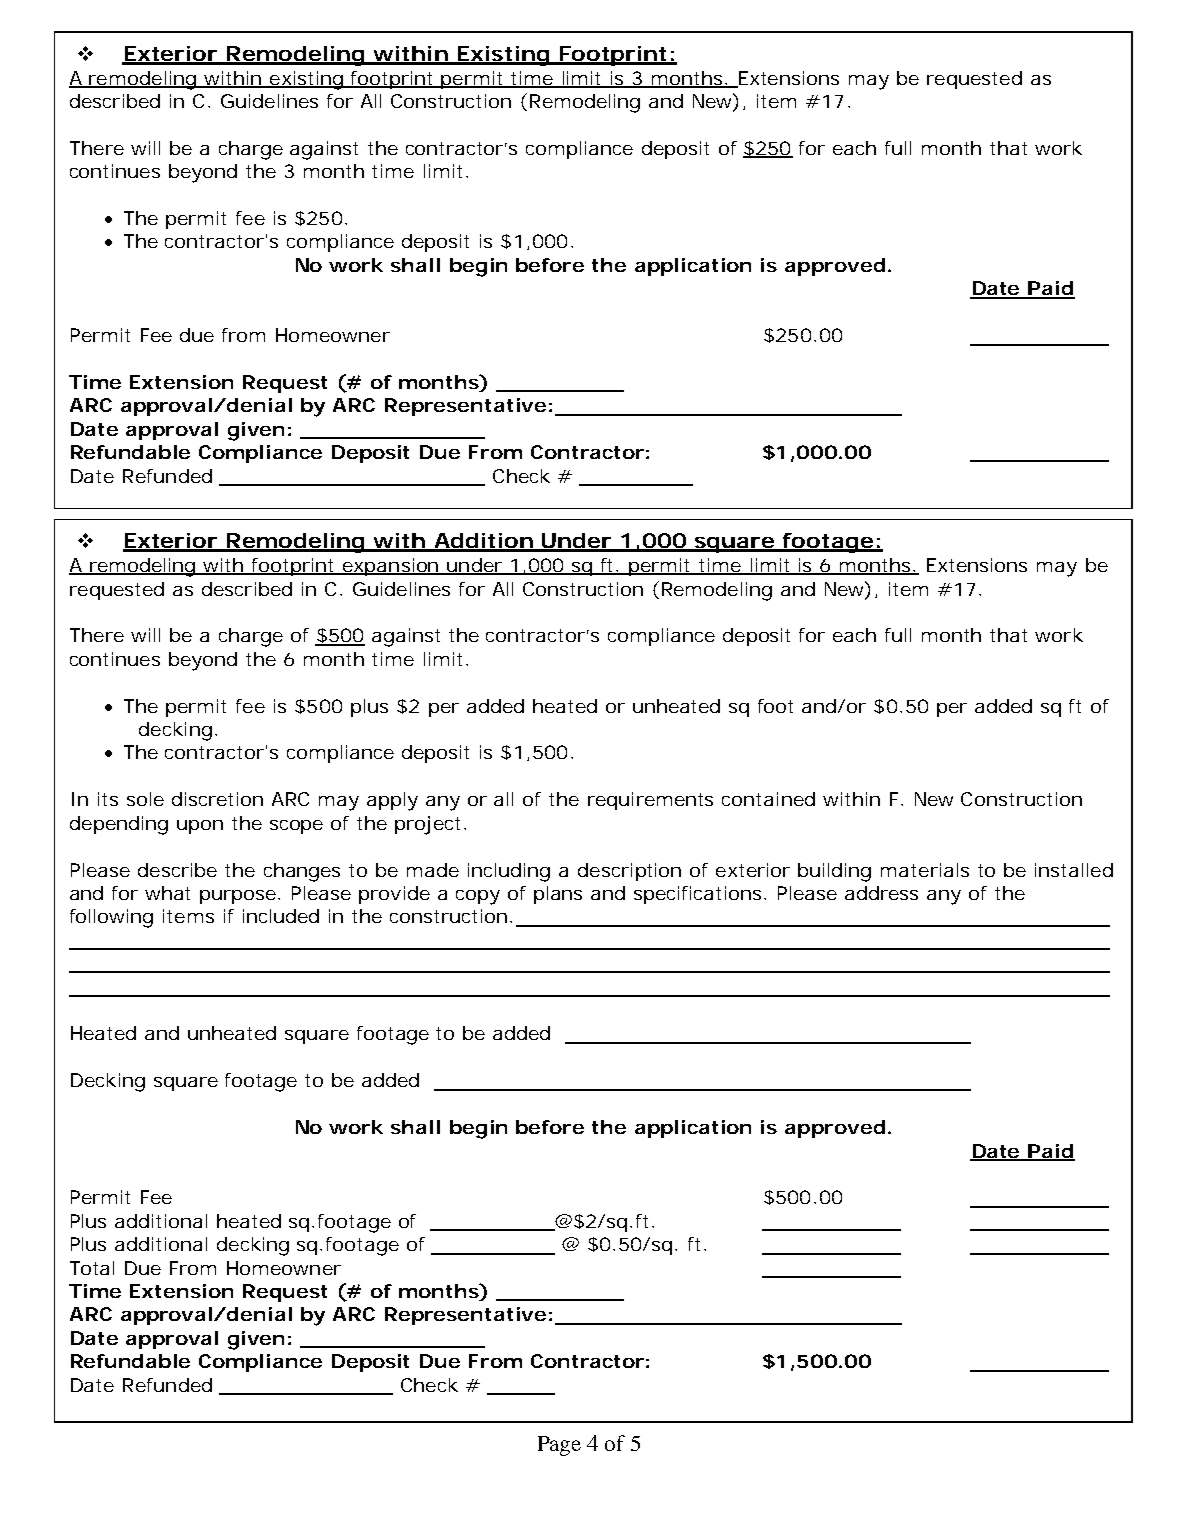 The height and width of the screenshot is (1526, 1179). I want to click on requirements, so click(650, 801).
